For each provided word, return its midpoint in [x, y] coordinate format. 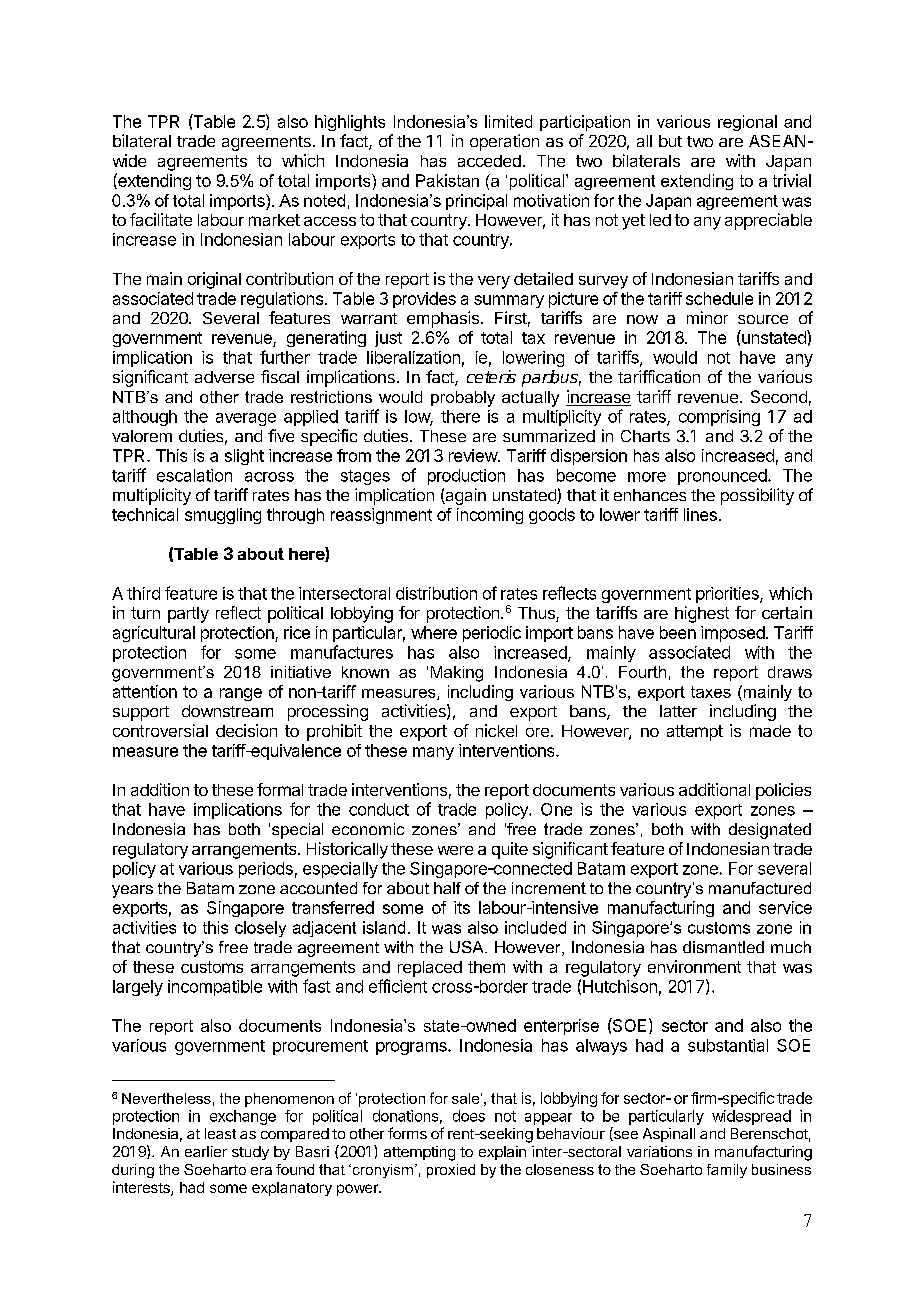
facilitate [161, 219]
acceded [489, 161]
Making [457, 674]
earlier [206, 1151]
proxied [451, 1171]
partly [188, 615]
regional [747, 123]
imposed [733, 634]
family [727, 1171]
